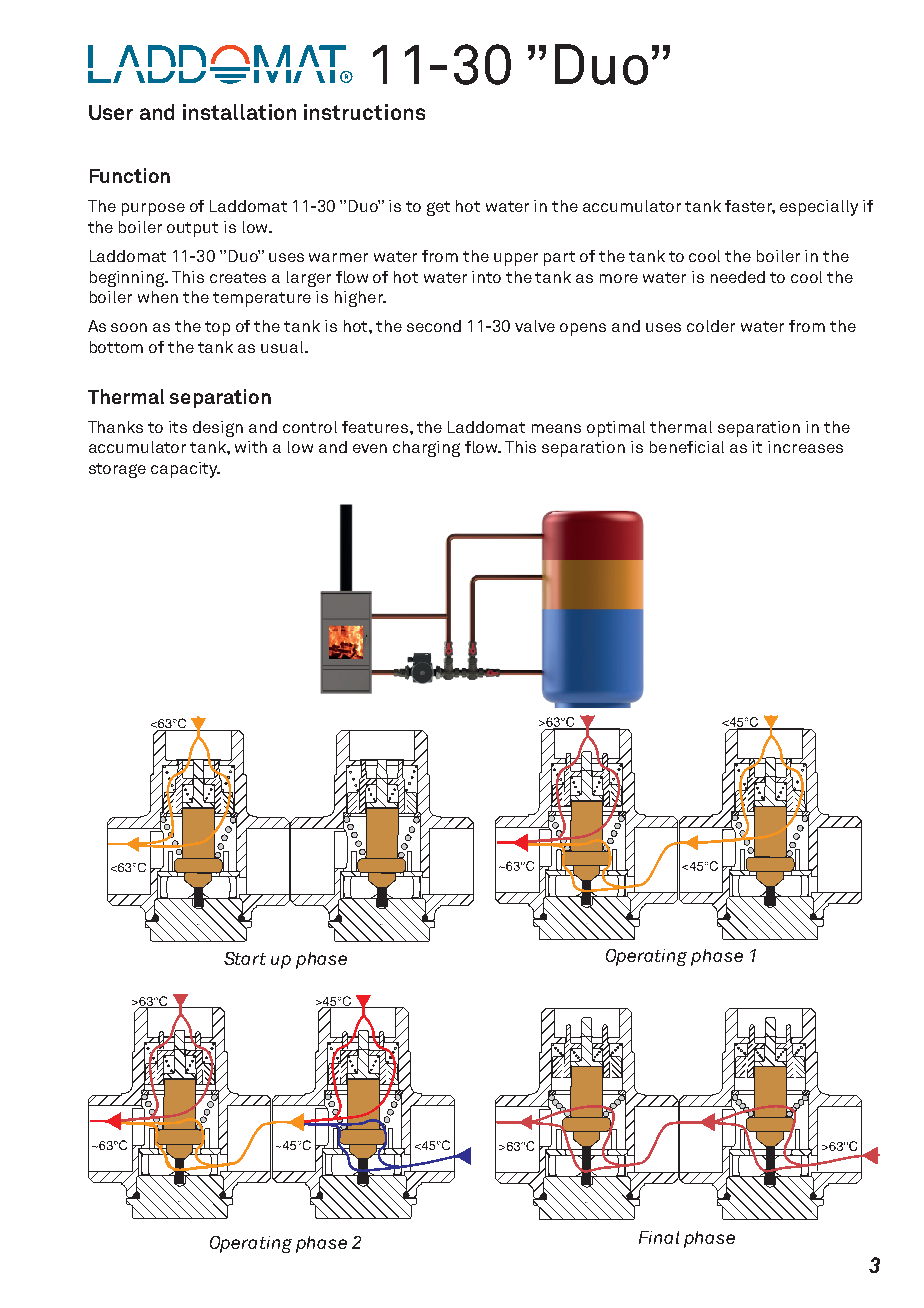  Describe the element at coordinates (370, 448) in the screenshot. I see `even` at that location.
